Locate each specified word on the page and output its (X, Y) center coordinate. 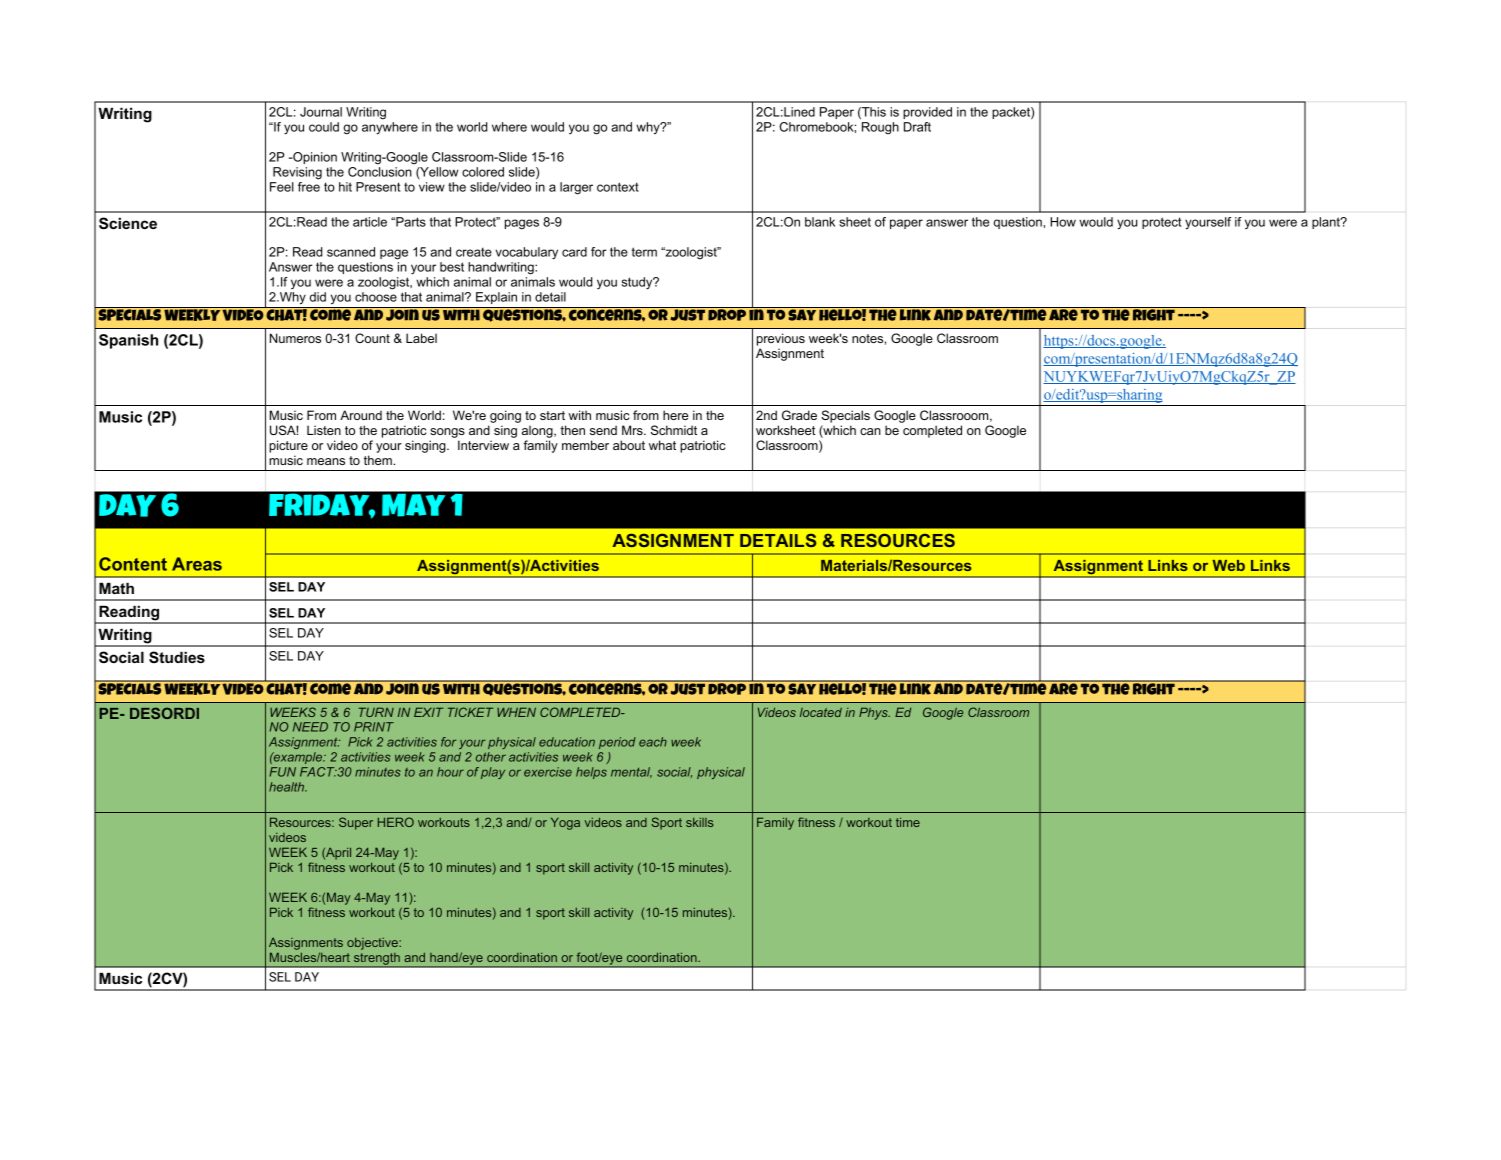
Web (1229, 565)
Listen (324, 430)
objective (373, 944)
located (821, 712)
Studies (177, 657)
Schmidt (674, 430)
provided (927, 113)
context (618, 187)
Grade (799, 415)
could (324, 127)
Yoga (565, 823)
